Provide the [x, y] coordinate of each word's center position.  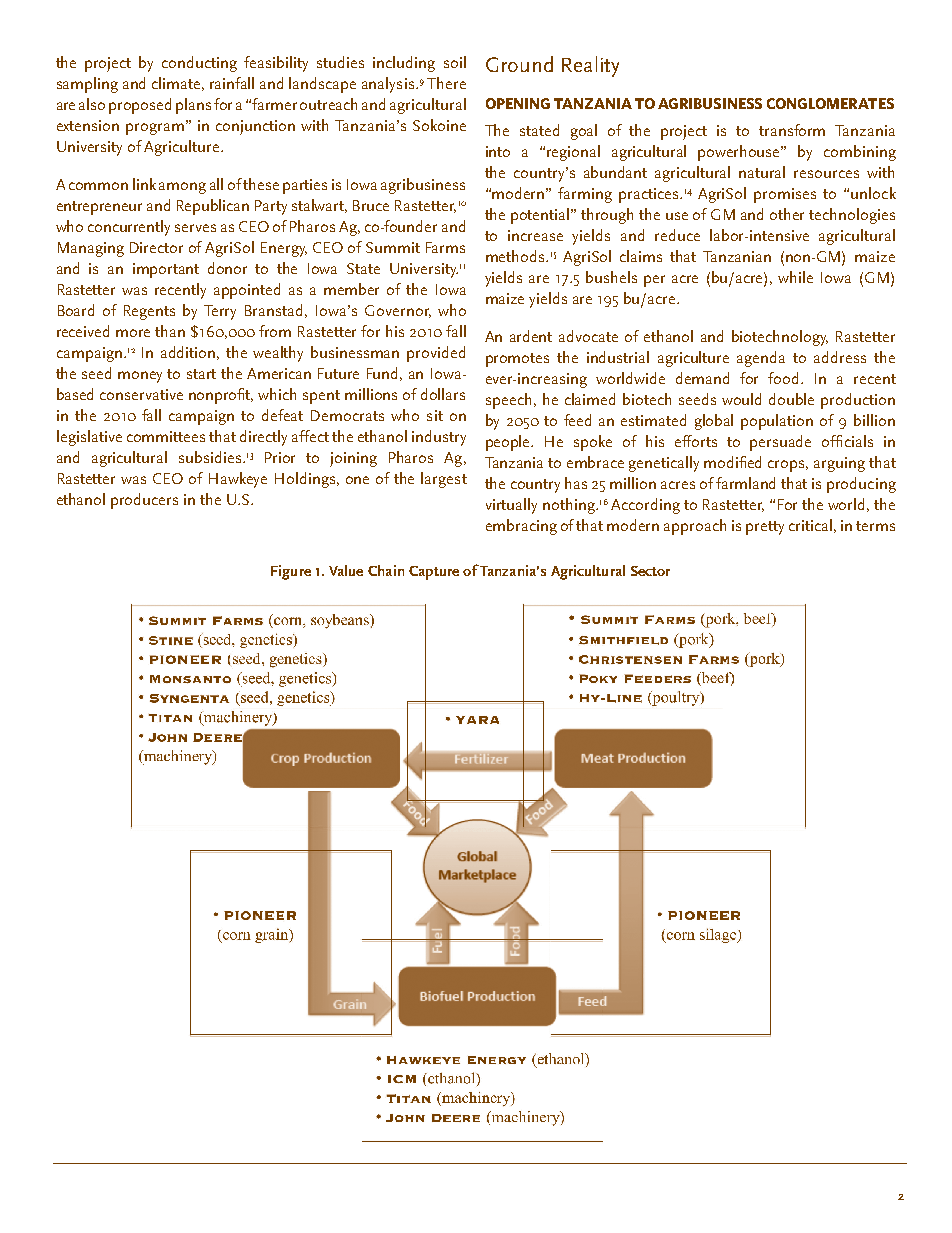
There [446, 83]
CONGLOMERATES [830, 103]
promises [785, 195]
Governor [398, 311]
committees [166, 436]
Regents [149, 312]
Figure [291, 572]
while [795, 277]
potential [541, 216]
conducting [199, 64]
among [182, 188]
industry [439, 438]
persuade [780, 443]
